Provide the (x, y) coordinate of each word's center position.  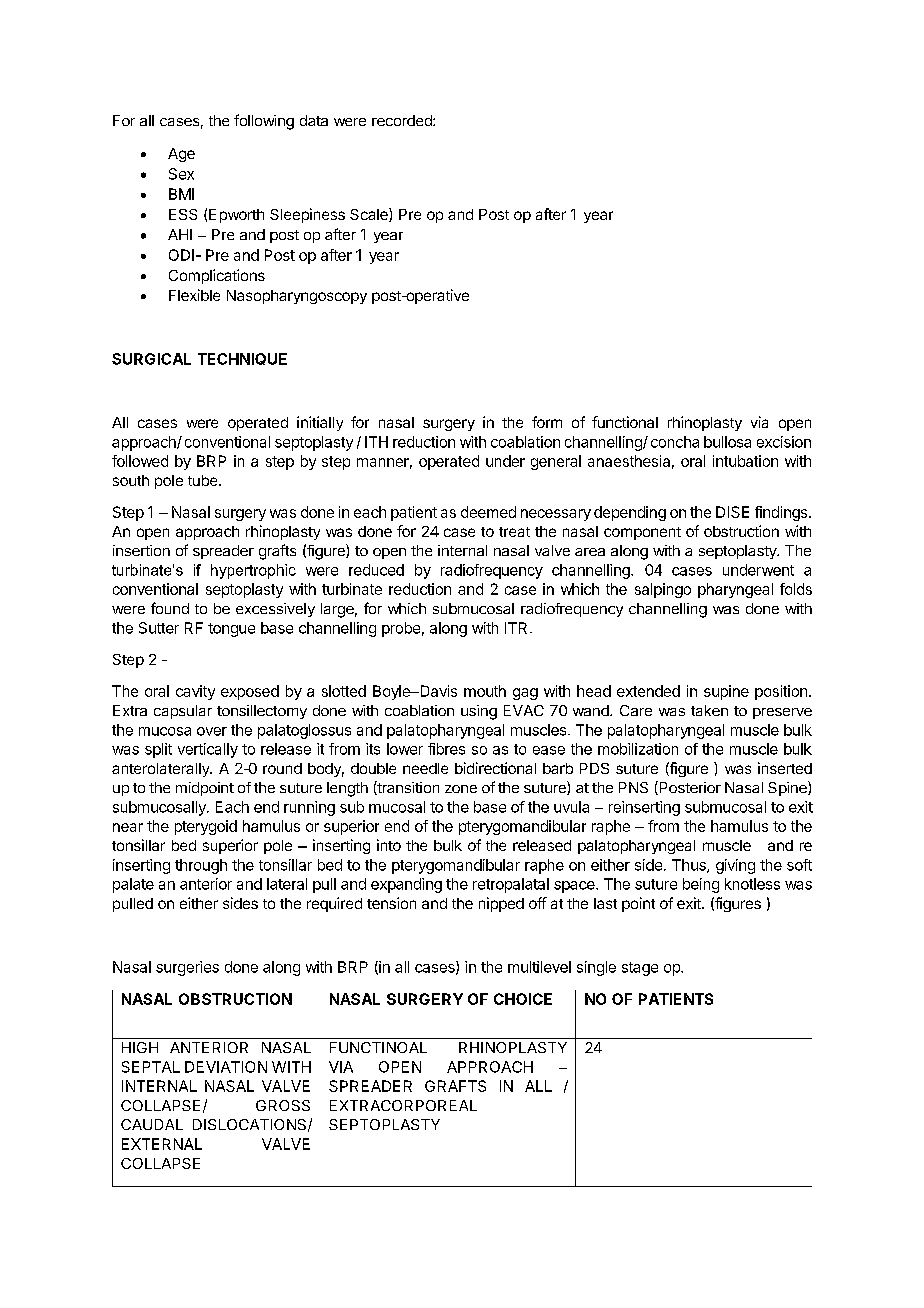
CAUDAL (152, 1124)
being (701, 885)
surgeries (187, 968)
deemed (488, 512)
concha (675, 442)
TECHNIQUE (242, 359)
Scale (370, 215)
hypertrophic (253, 571)
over (212, 731)
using (479, 712)
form (547, 422)
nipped (501, 904)
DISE (732, 512)
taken (709, 710)
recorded (403, 120)
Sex (181, 174)
